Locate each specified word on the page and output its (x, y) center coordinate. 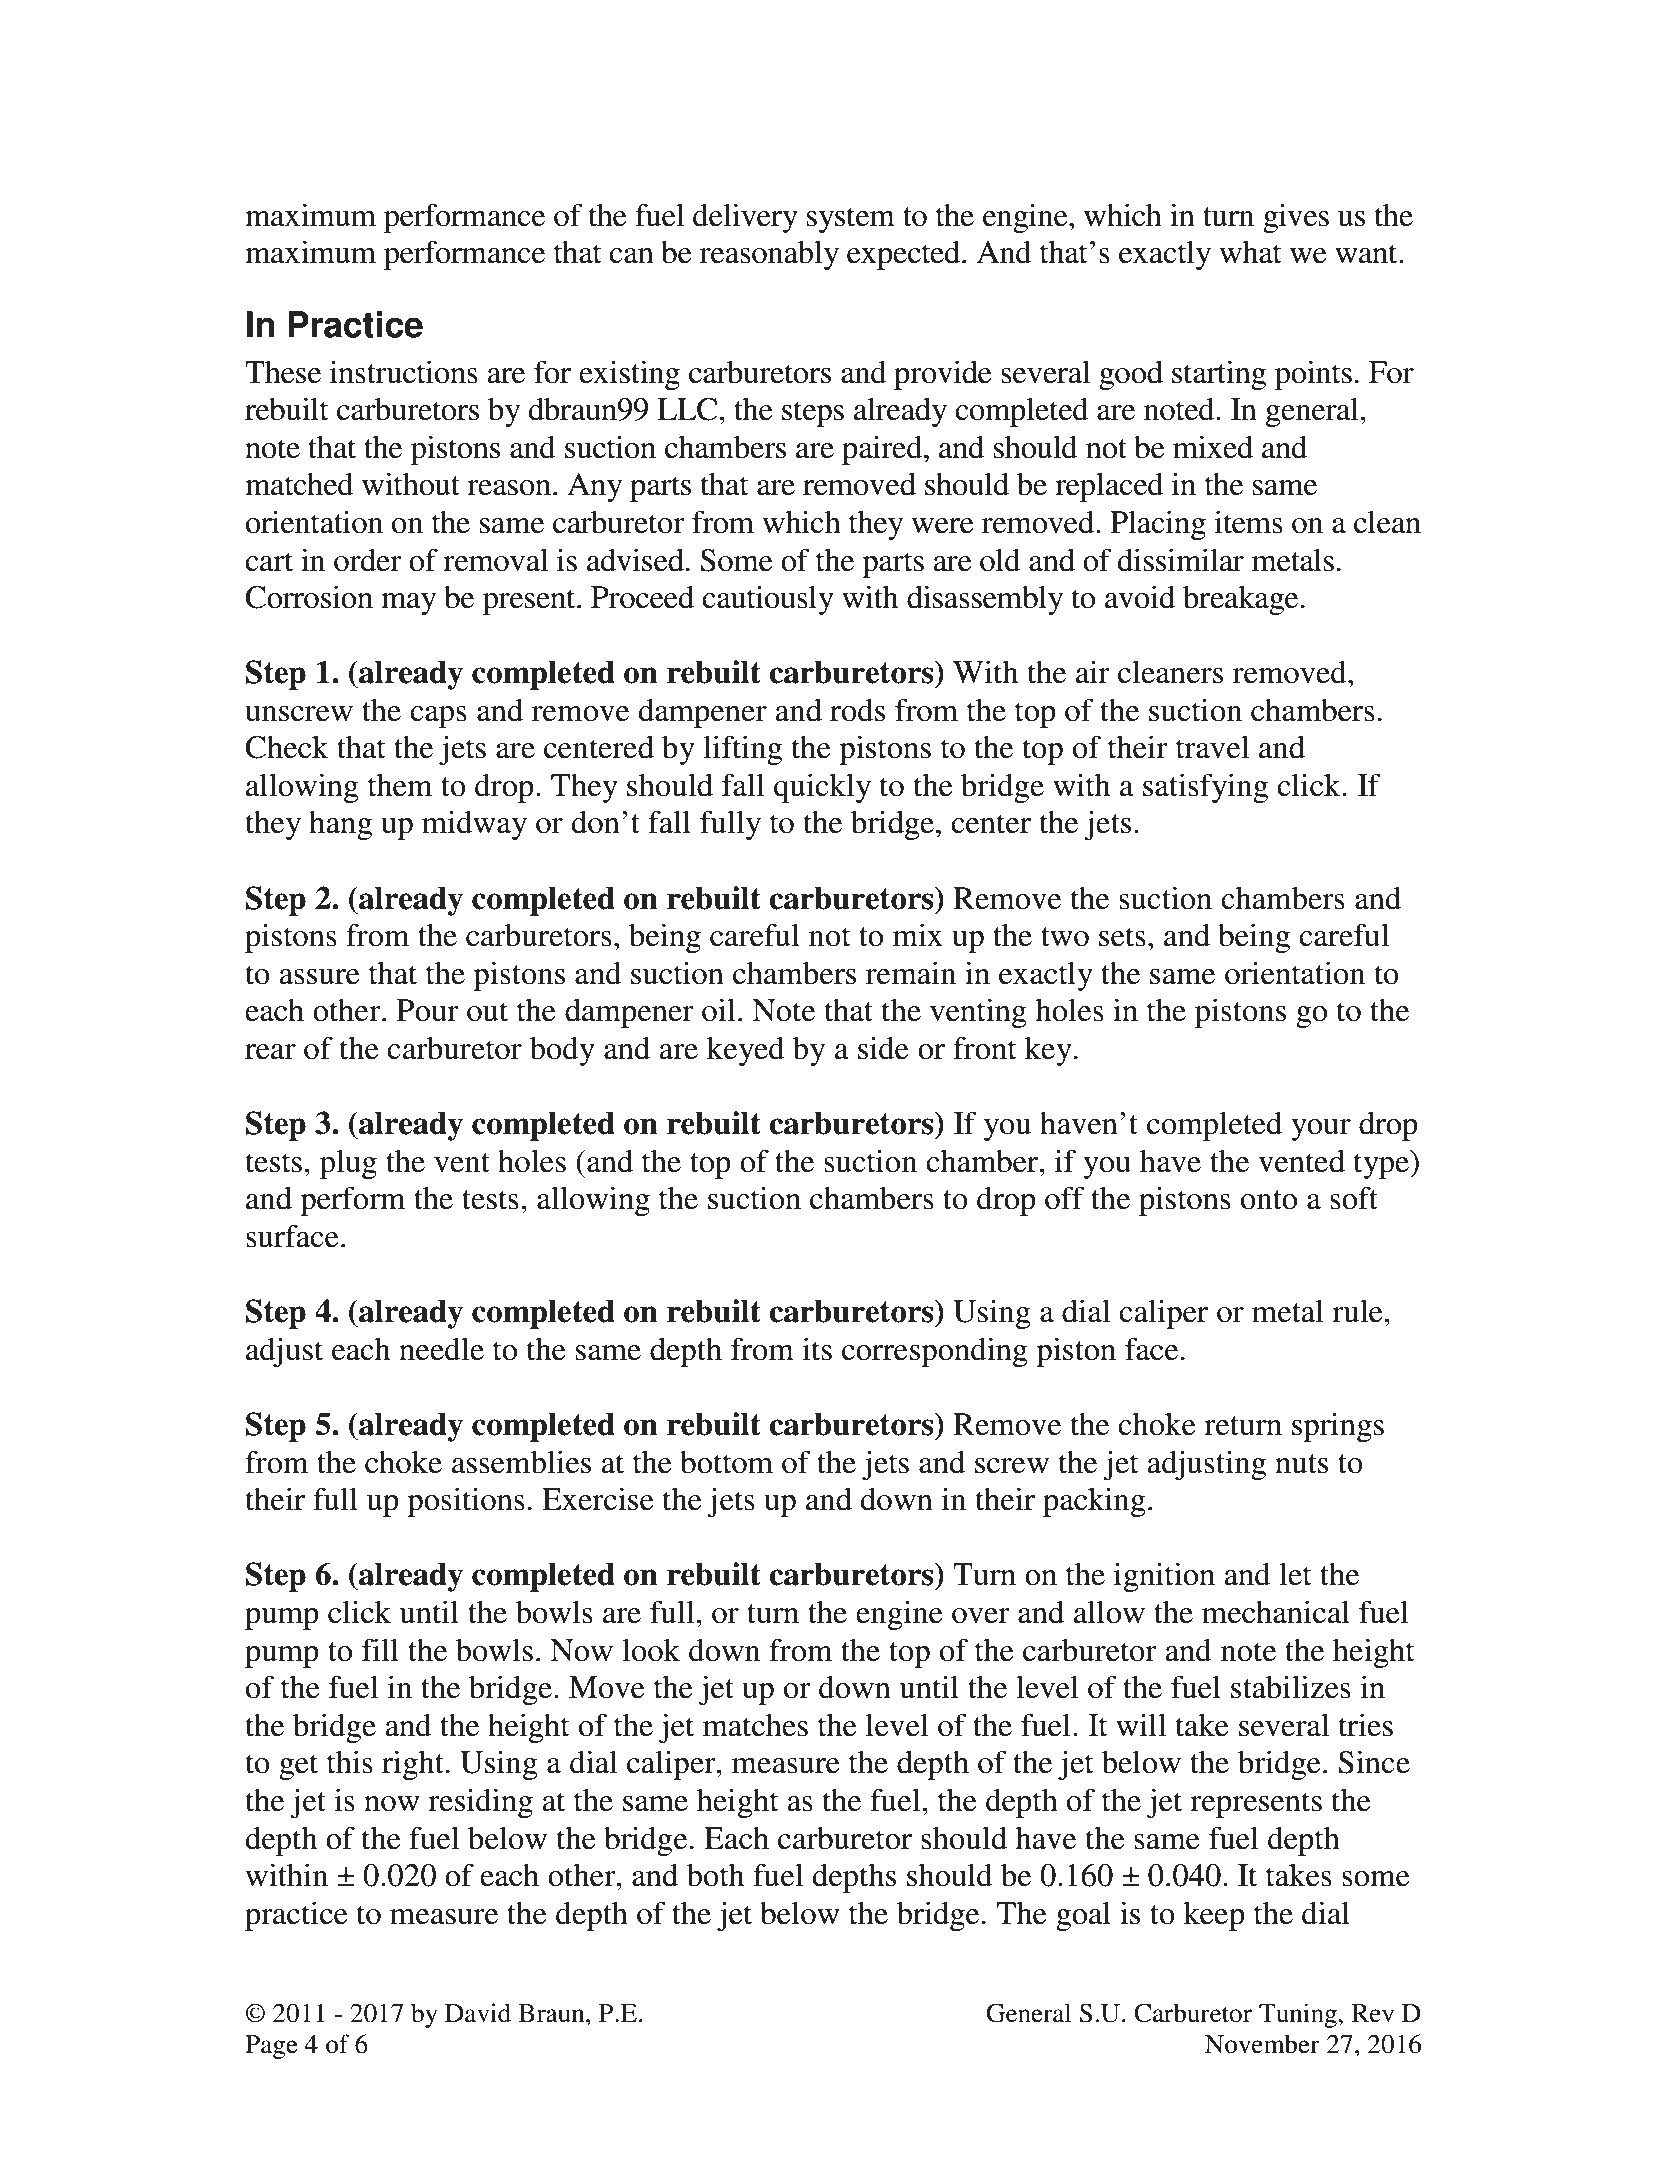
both (715, 1875)
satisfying (1205, 788)
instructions (404, 372)
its (817, 1349)
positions (466, 1502)
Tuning (1299, 2015)
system (851, 220)
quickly (822, 788)
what (1250, 252)
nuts (1301, 1464)
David (478, 2013)
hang (340, 825)
